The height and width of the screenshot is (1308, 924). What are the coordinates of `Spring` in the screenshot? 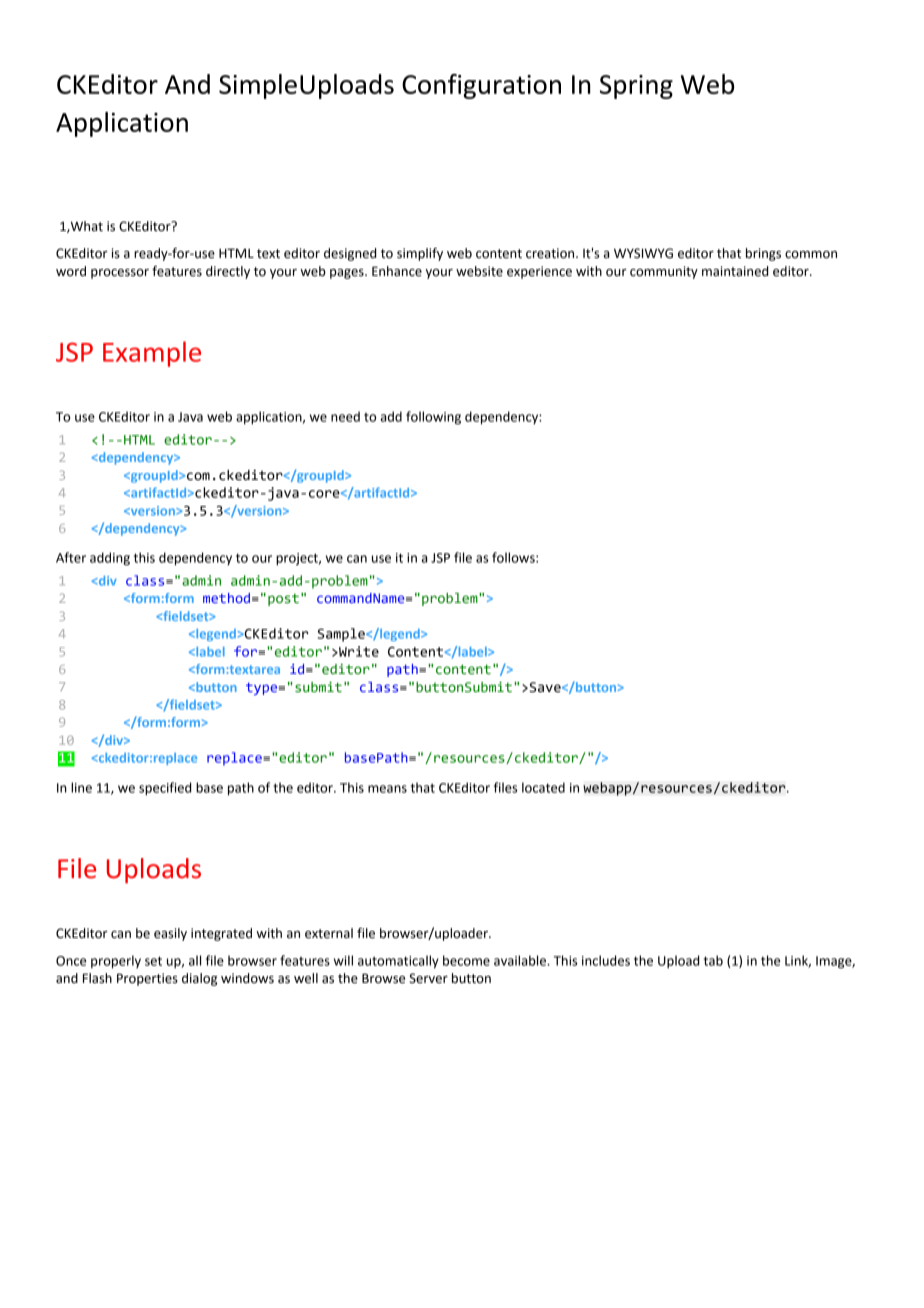 It's located at (636, 87).
